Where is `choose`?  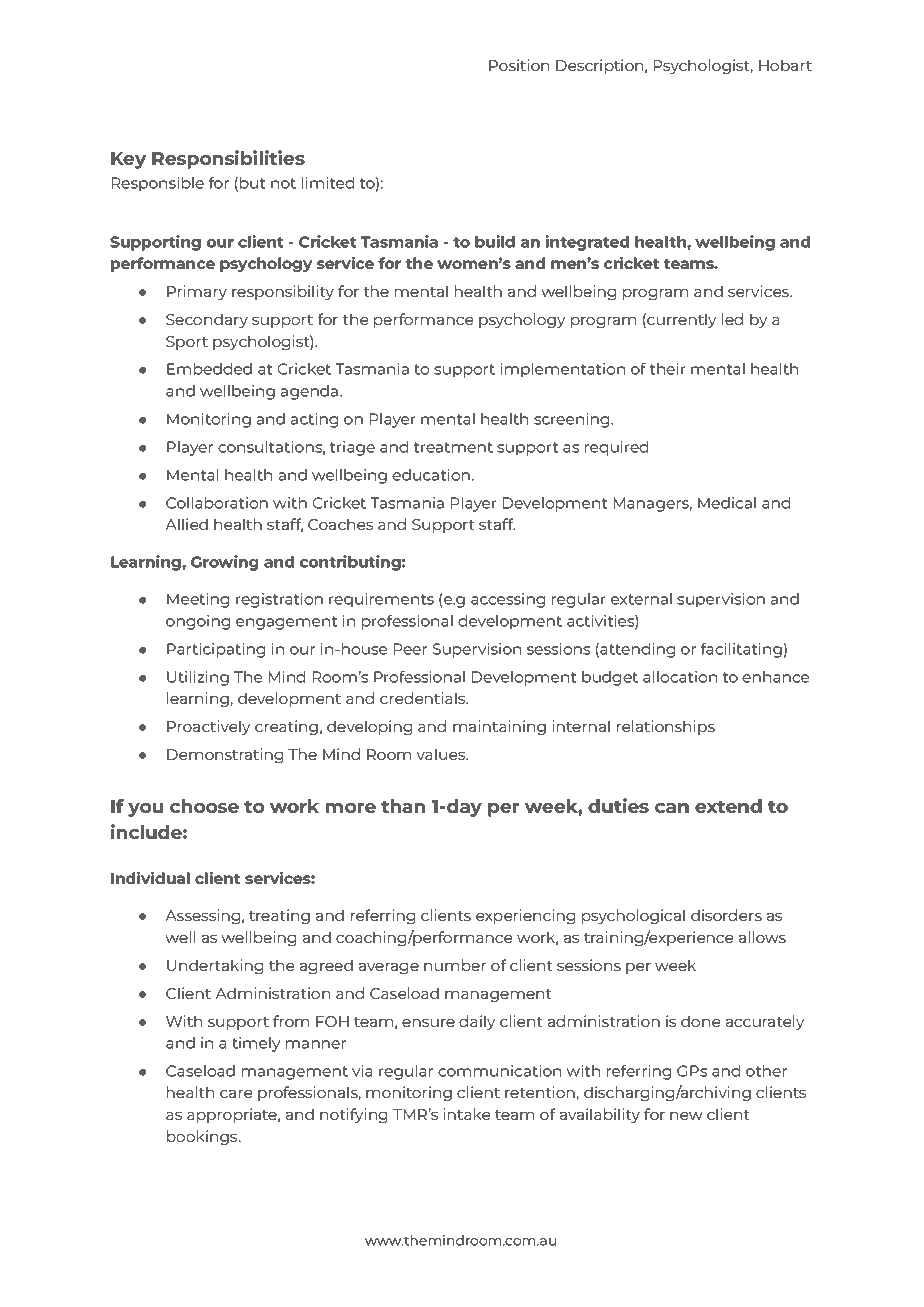 choose is located at coordinates (204, 806).
